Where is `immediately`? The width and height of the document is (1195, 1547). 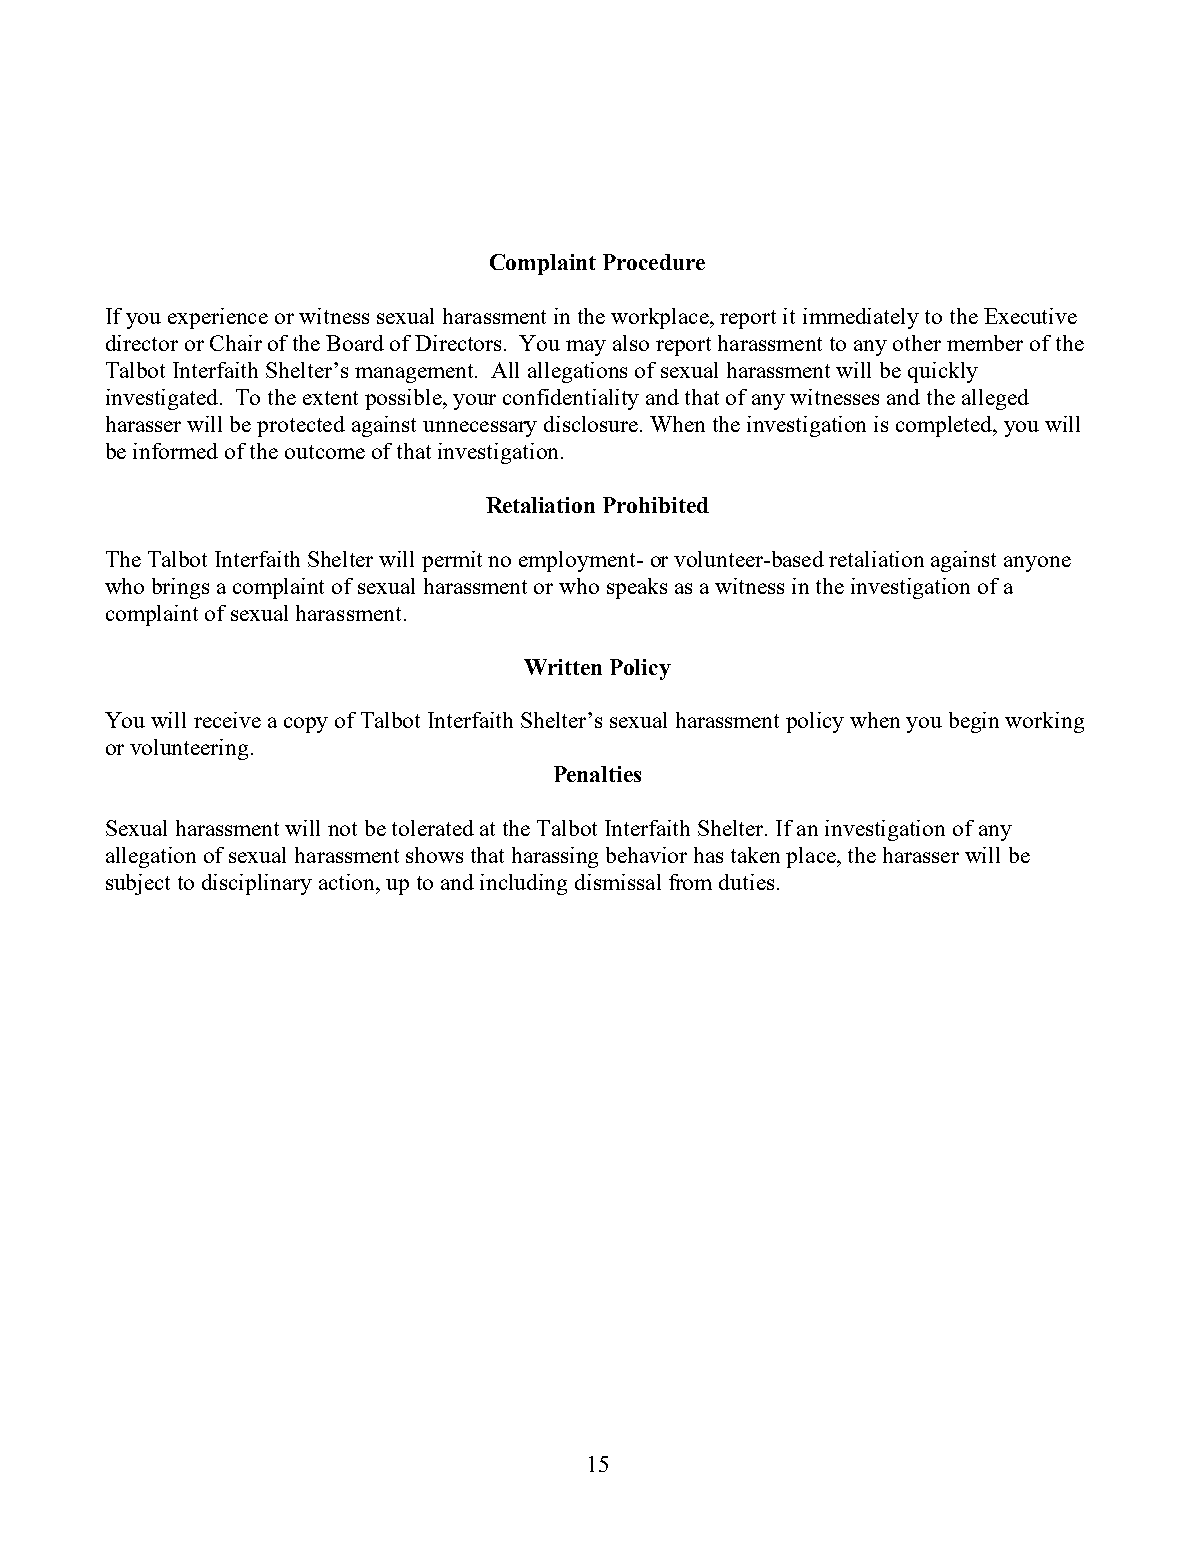 immediately is located at coordinates (861, 318).
